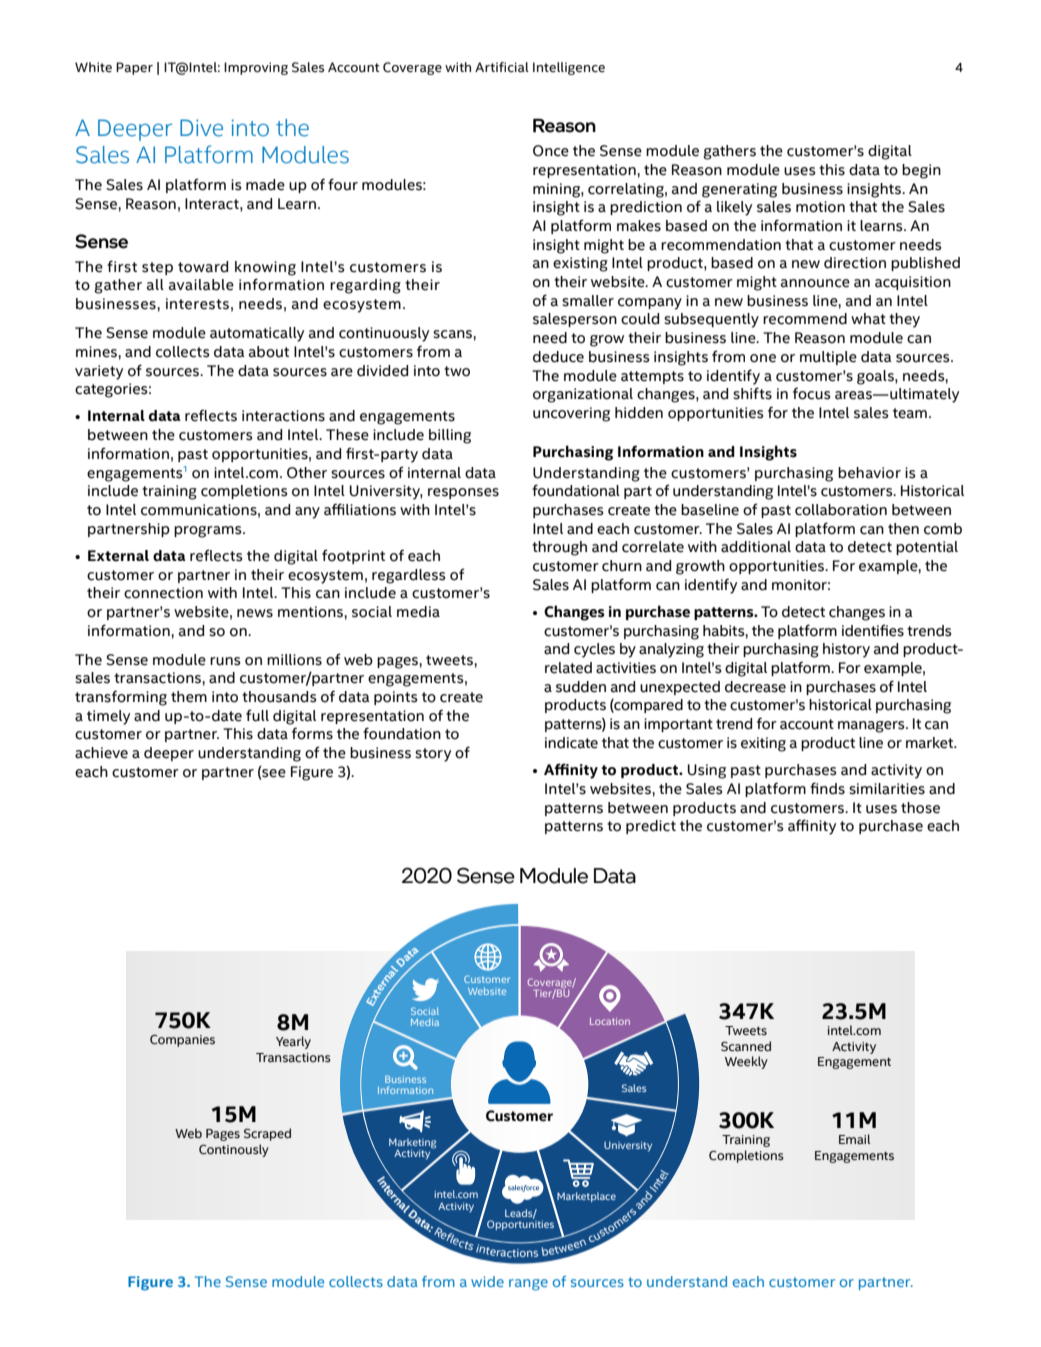  I want to click on Dive, so click(201, 128).
